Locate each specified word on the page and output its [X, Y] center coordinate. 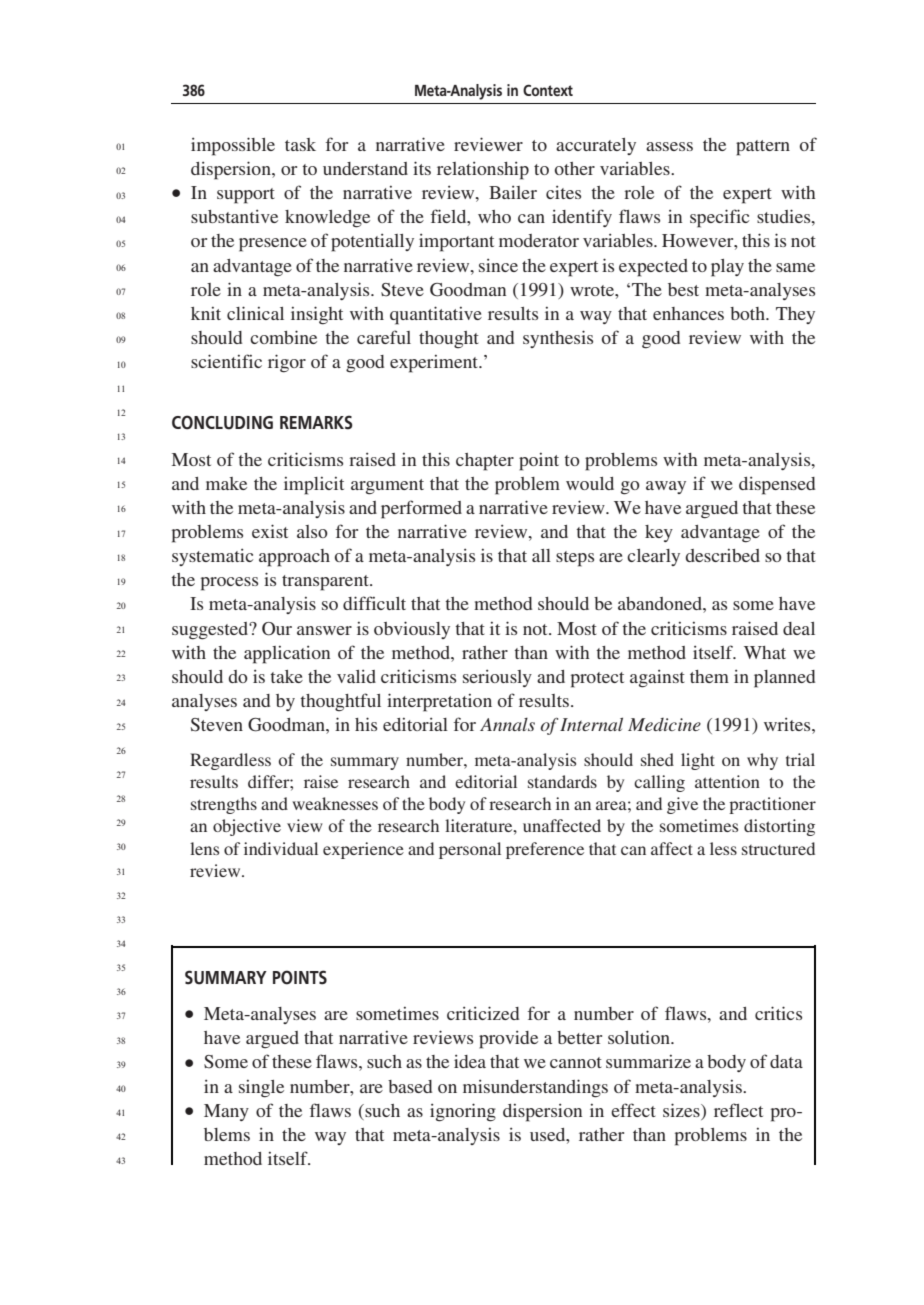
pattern [763, 148]
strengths [224, 805]
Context [548, 90]
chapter [485, 462]
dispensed [777, 485]
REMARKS [316, 422]
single [261, 1089]
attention [727, 781]
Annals [507, 724]
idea [470, 1061]
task [300, 144]
